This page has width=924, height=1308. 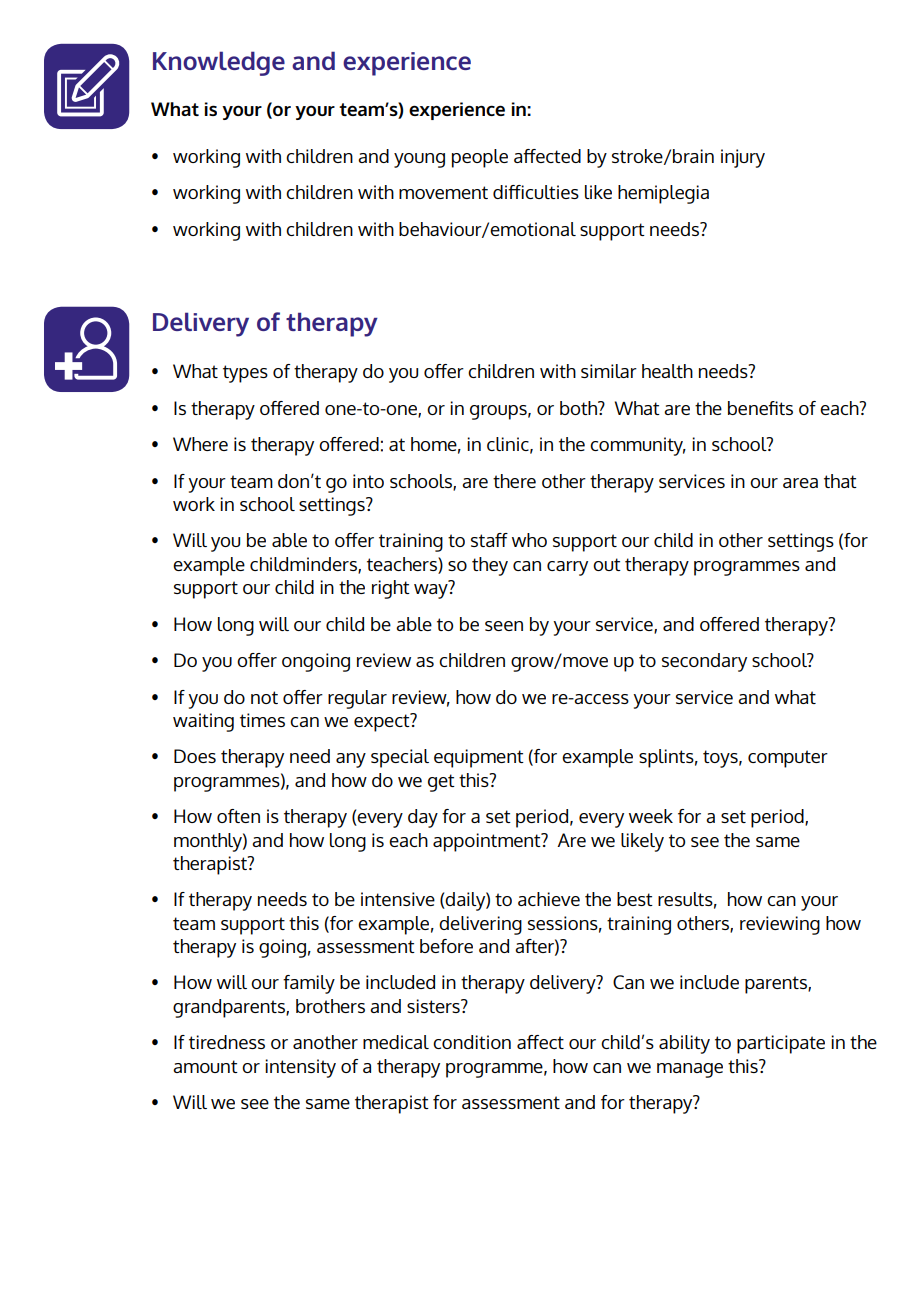 What do you see at coordinates (490, 566) in the page?
I see `they` at bounding box center [490, 566].
